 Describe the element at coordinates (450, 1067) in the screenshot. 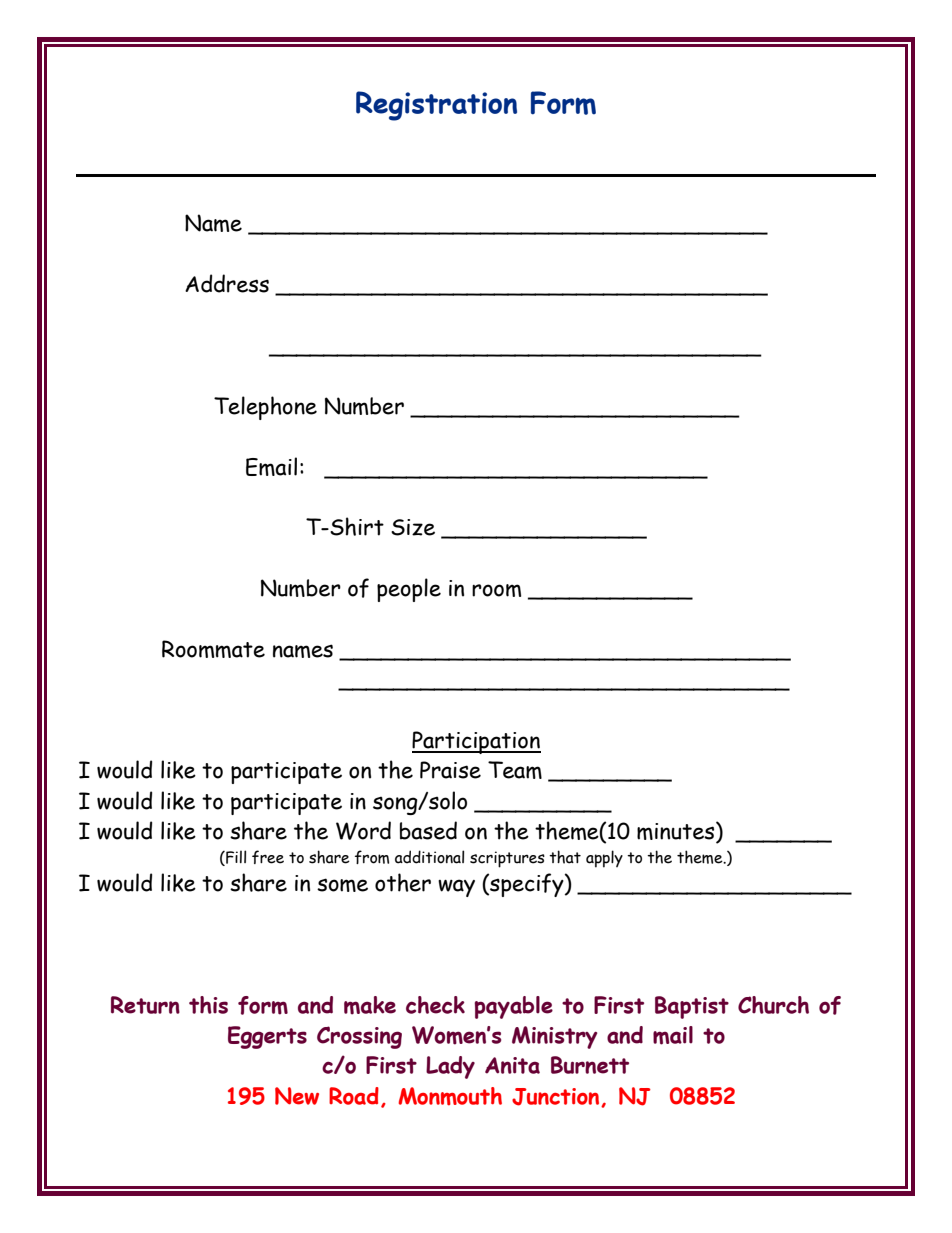

I see `Lady` at that location.
